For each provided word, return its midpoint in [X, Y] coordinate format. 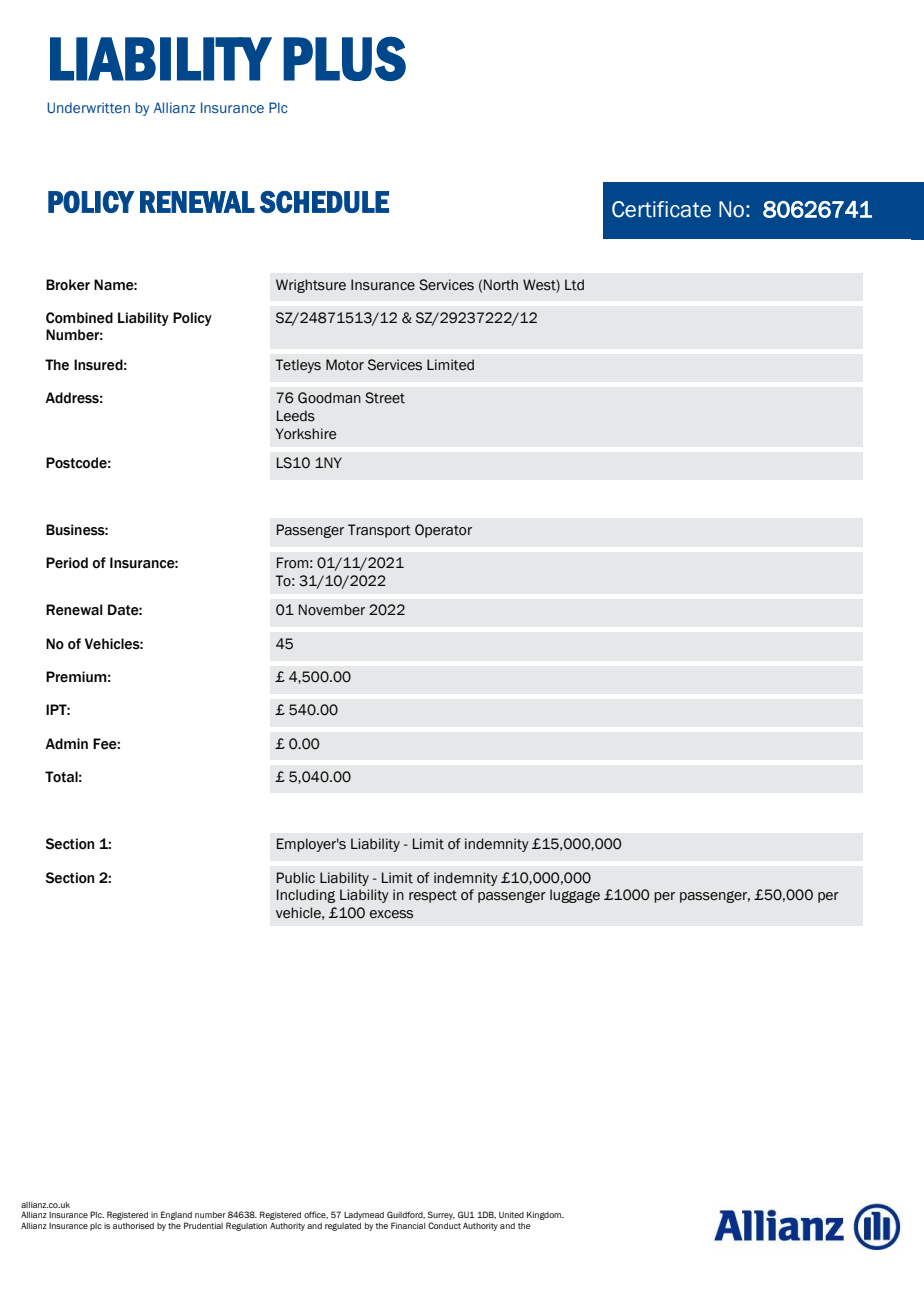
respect [433, 896]
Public [296, 878]
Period [67, 563]
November [332, 610]
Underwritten [88, 107]
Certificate [661, 209]
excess [391, 914]
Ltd [574, 285]
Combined [79, 318]
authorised [133, 1226]
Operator [443, 531]
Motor [345, 365]
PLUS [344, 58]
